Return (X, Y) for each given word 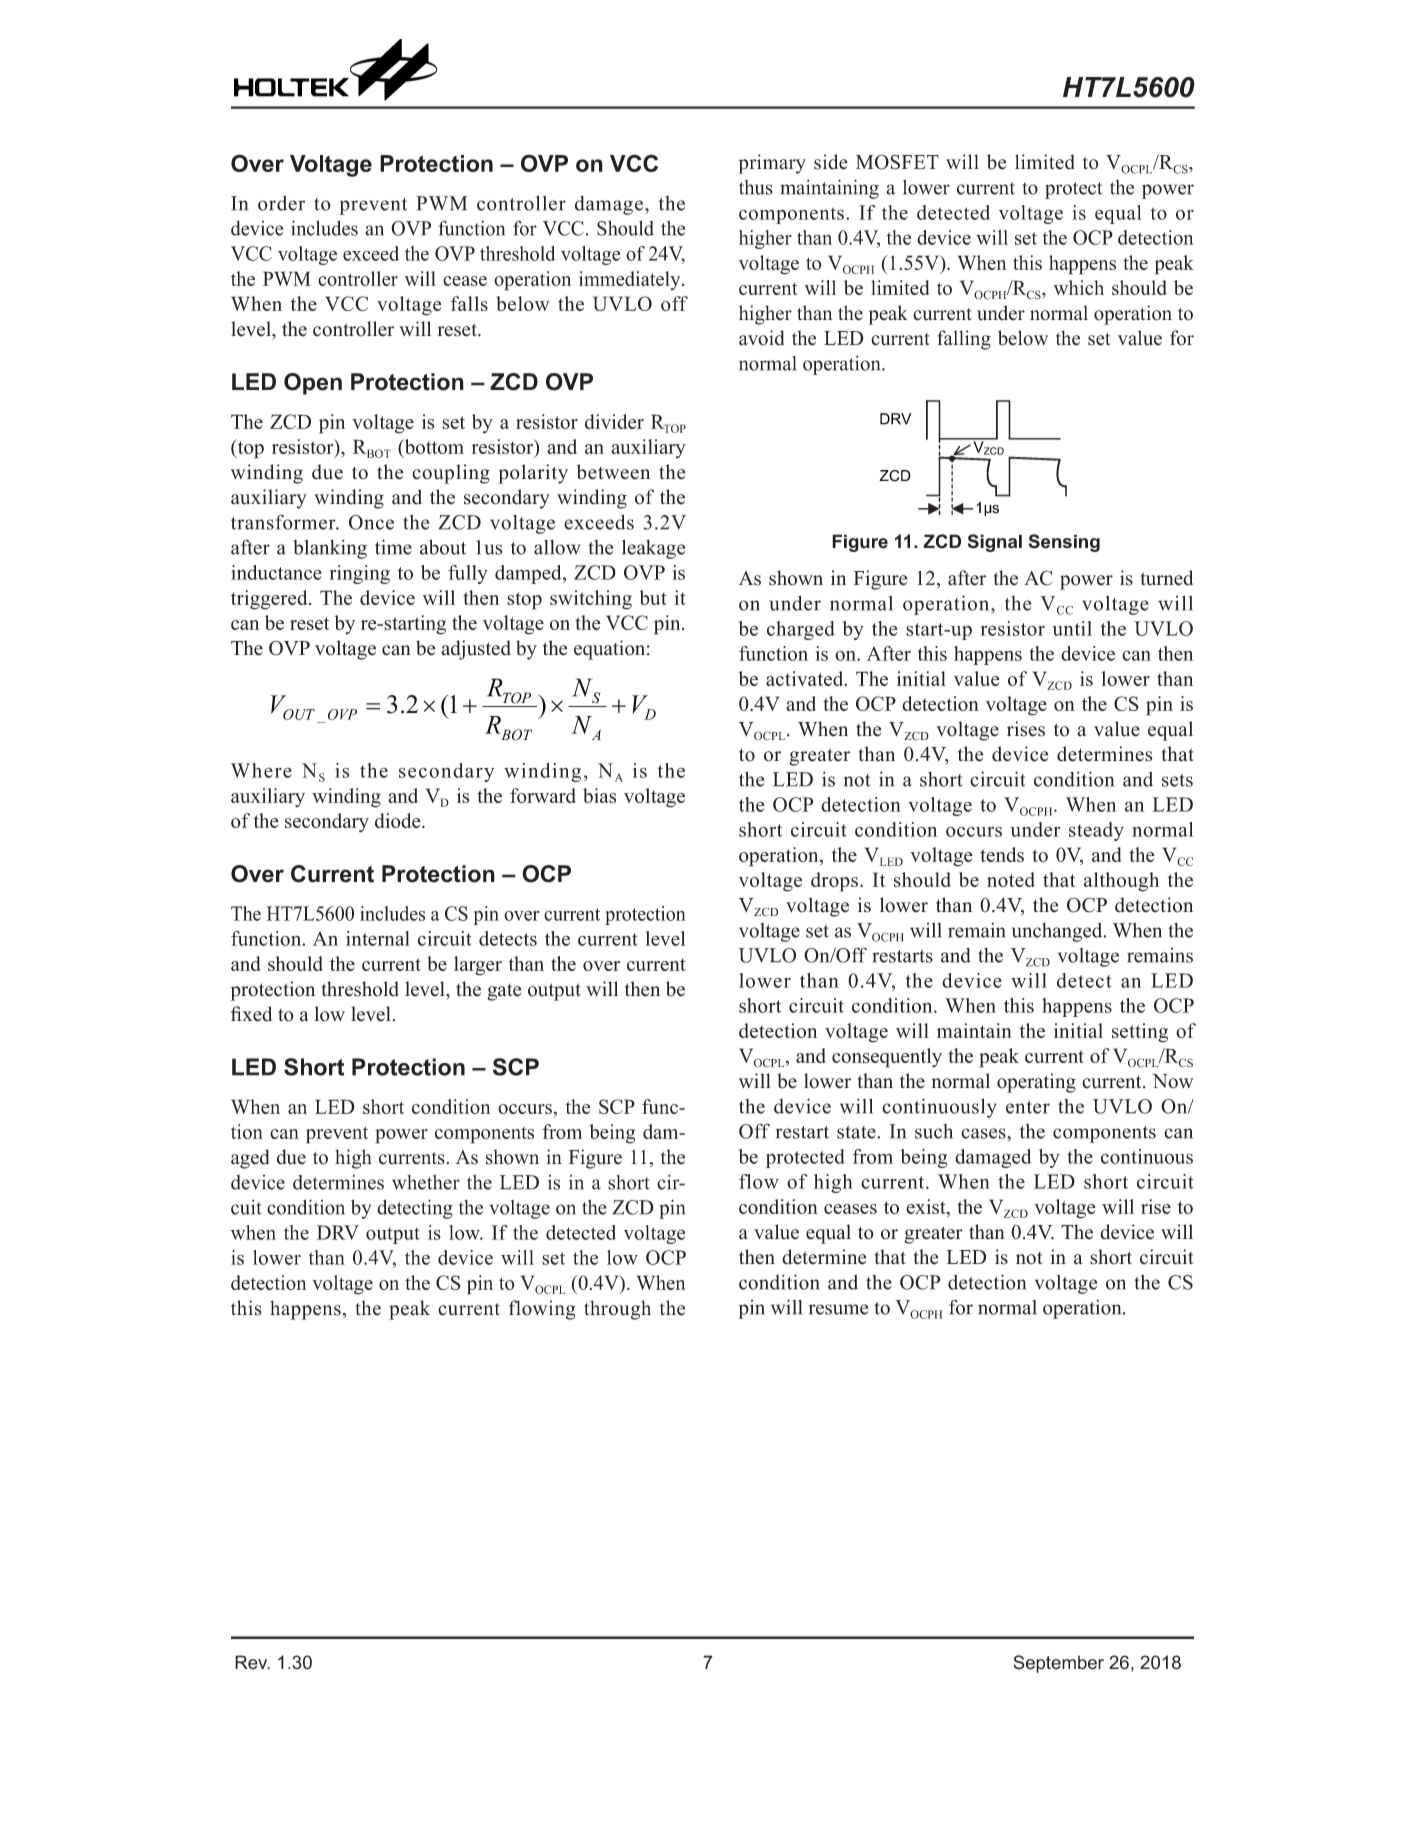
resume (838, 1309)
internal (378, 938)
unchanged (1058, 932)
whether (426, 1182)
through (617, 1310)
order (281, 203)
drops (834, 882)
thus (756, 187)
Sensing (1064, 543)
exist (927, 1208)
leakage (653, 549)
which (1079, 287)
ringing (360, 574)
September (1058, 1664)
